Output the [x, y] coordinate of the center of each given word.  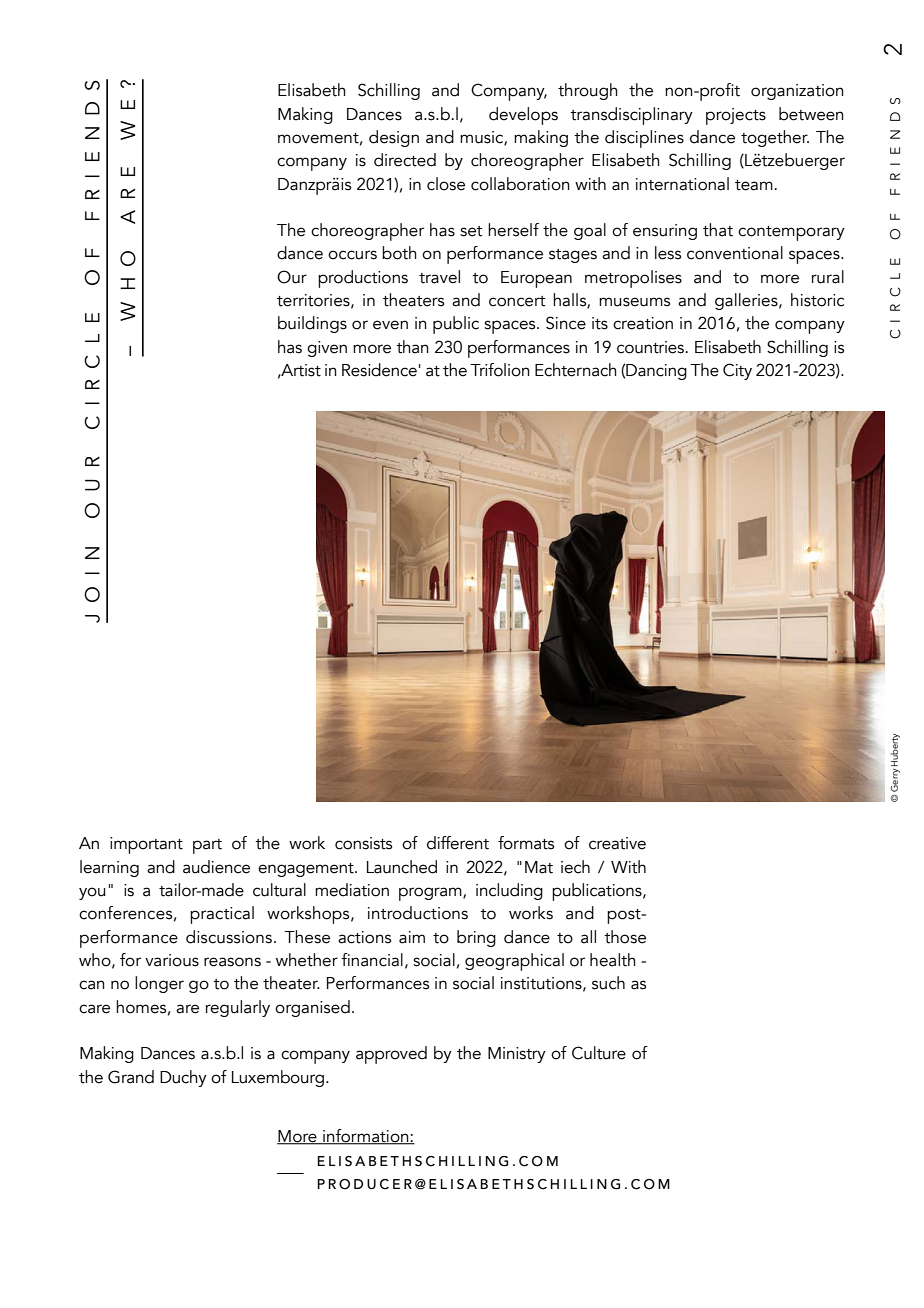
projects [736, 116]
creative [617, 843]
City [737, 371]
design [394, 138]
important [146, 845]
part [207, 846]
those [625, 937]
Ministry [517, 1055]
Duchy [183, 1078]
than [412, 347]
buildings [312, 324]
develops [523, 116]
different [458, 843]
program [431, 894]
